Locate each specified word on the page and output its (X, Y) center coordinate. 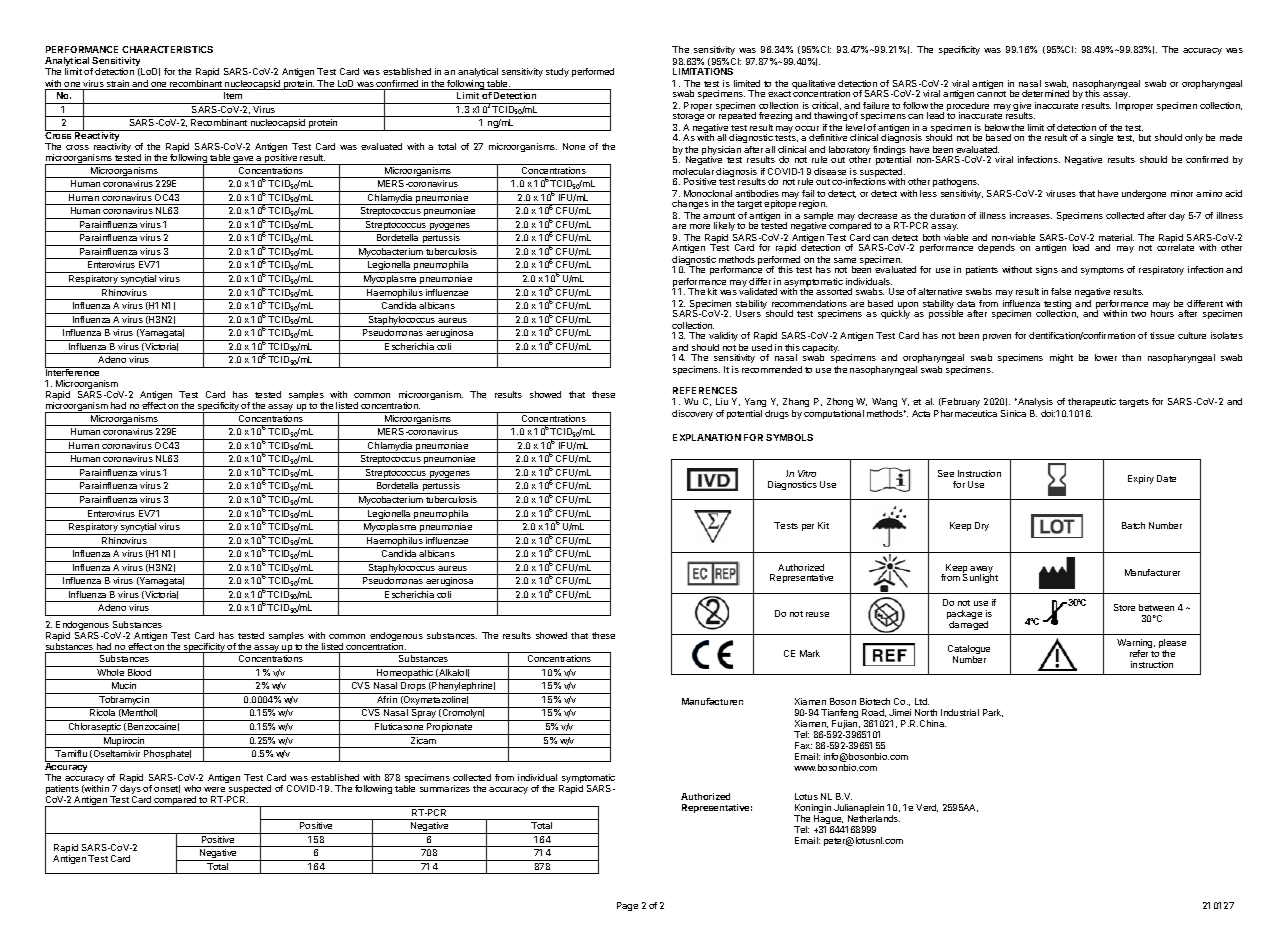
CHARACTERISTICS (167, 49)
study (557, 72)
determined (1045, 93)
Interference (73, 371)
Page (627, 906)
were (214, 789)
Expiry (1141, 479)
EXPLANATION (707, 437)
